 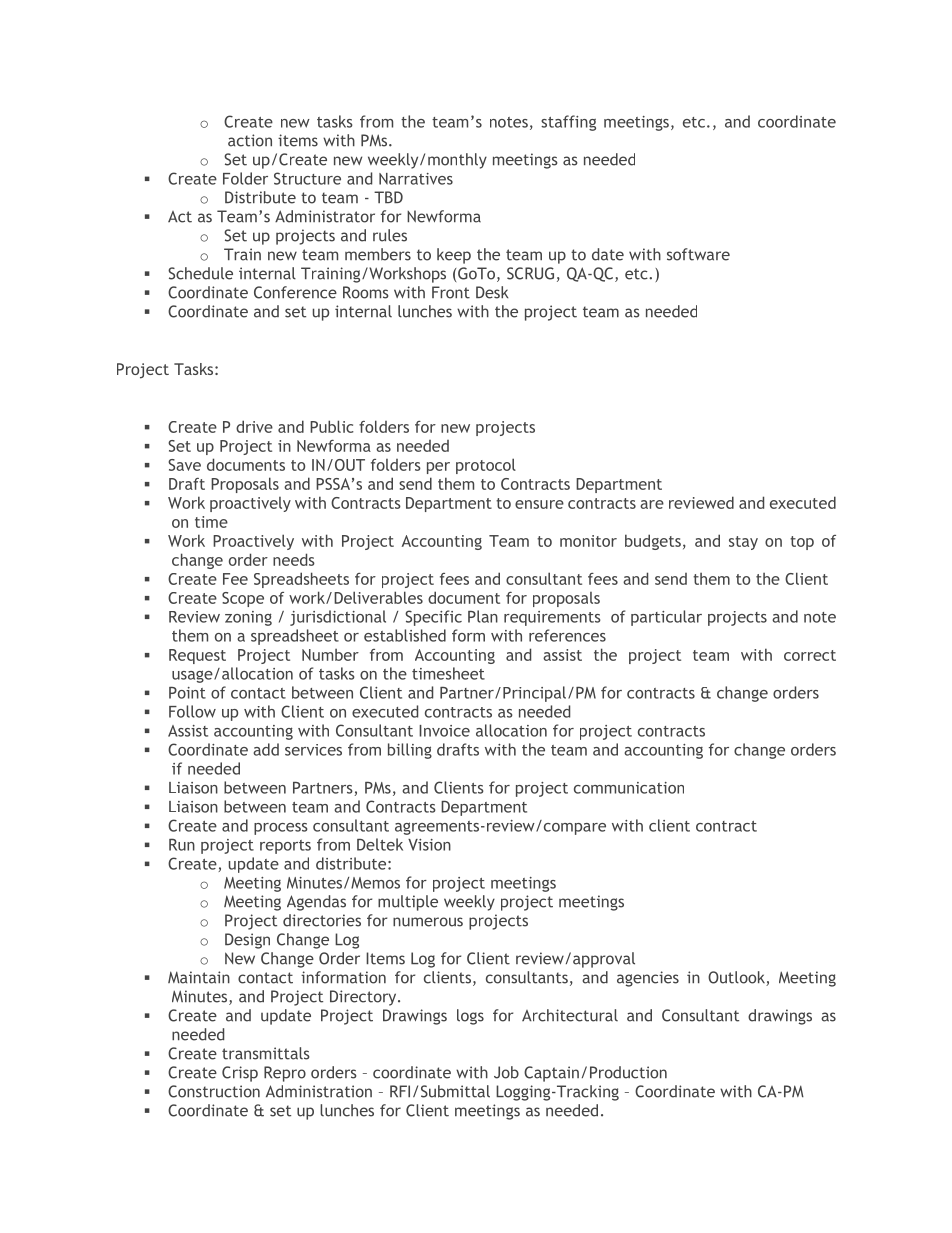 What do you see at coordinates (266, 749) in the image?
I see `add` at bounding box center [266, 749].
